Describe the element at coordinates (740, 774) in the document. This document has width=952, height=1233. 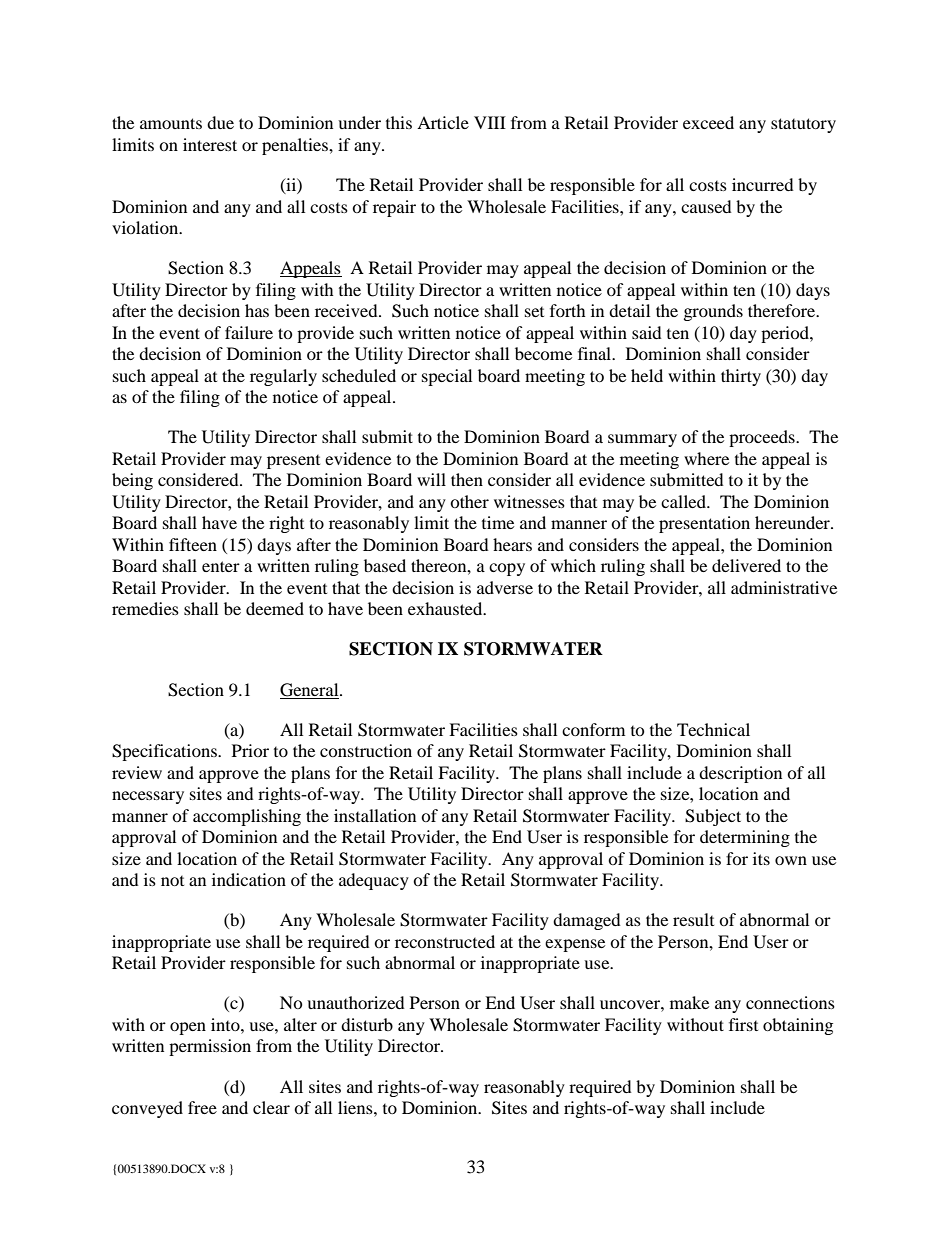
I see `description` at that location.
